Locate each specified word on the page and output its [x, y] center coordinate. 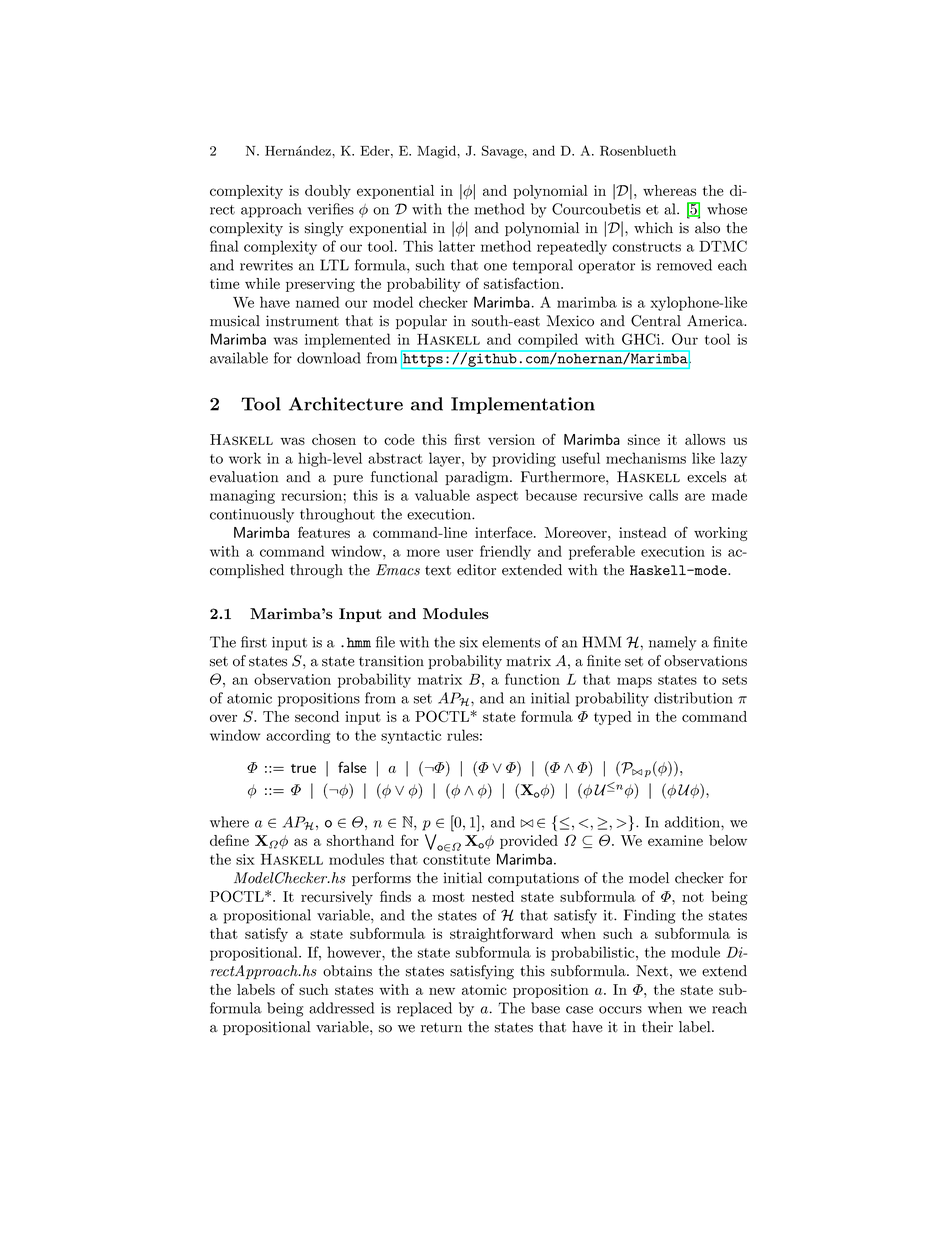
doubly [328, 192]
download [329, 358]
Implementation [523, 405]
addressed [341, 1008]
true [303, 768]
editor [476, 570]
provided [529, 842]
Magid [437, 152]
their [657, 1027]
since [644, 439]
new [442, 991]
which [653, 228]
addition [693, 822]
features [324, 532]
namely [673, 643]
